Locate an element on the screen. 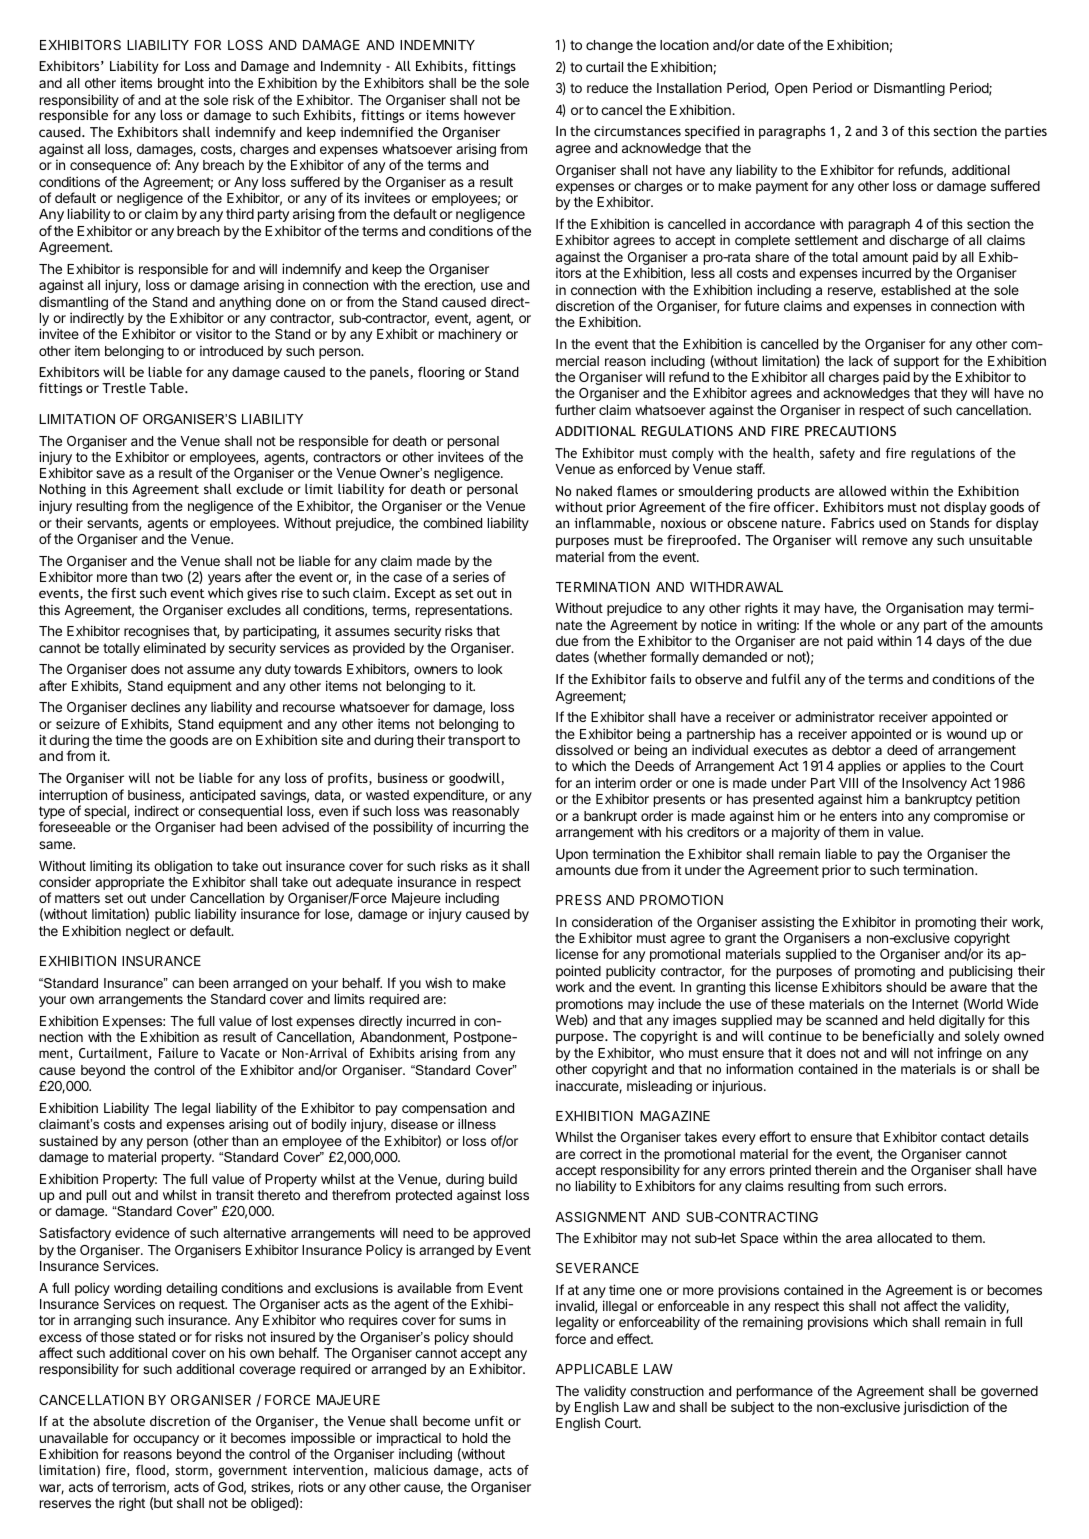 The image size is (1089, 1539). unfit is located at coordinates (489, 1421).
